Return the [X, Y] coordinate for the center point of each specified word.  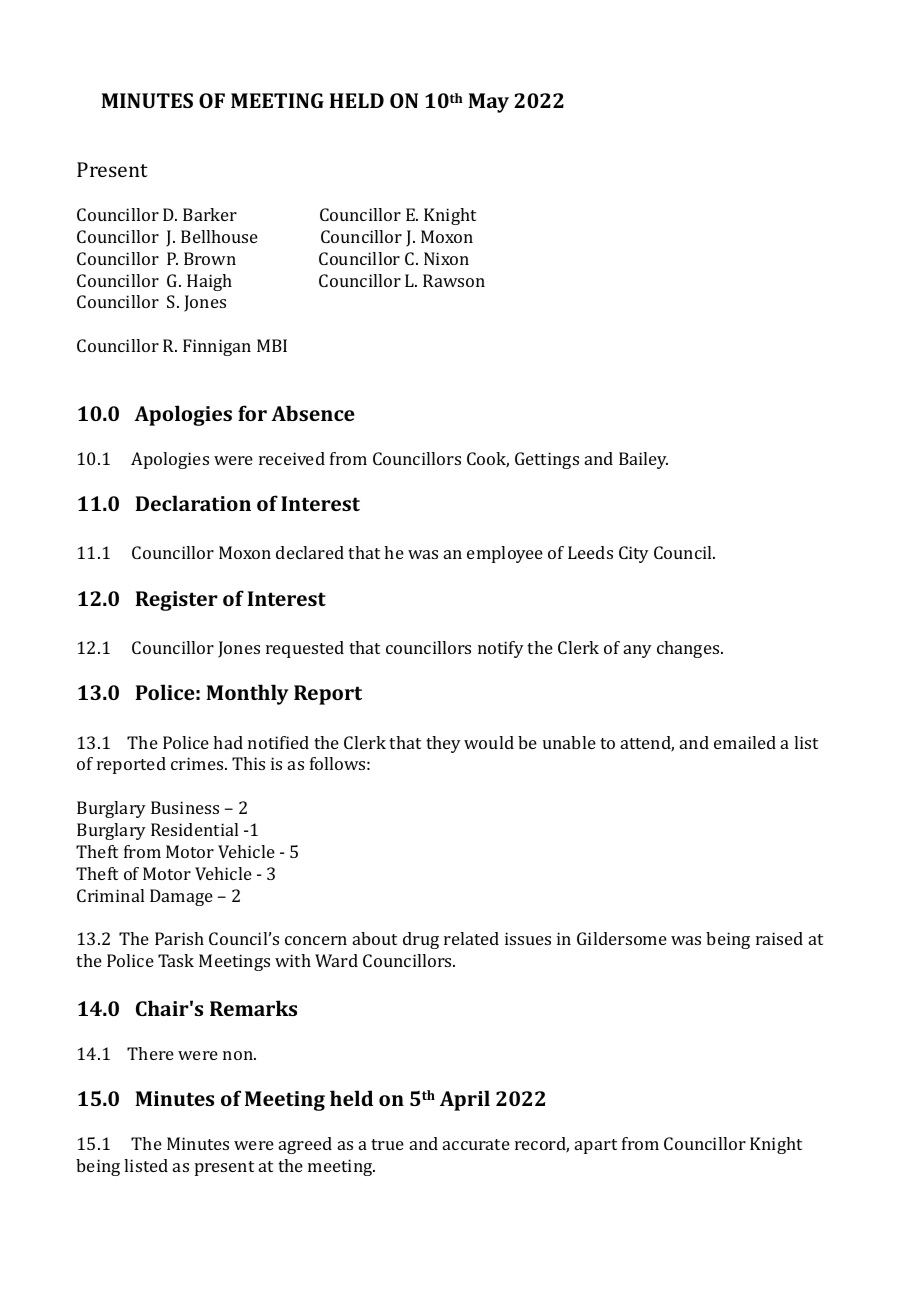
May [488, 103]
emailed [745, 742]
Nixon [446, 258]
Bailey [643, 460]
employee [505, 554]
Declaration [193, 503]
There [150, 1053]
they [443, 744]
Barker [210, 214]
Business [185, 807]
